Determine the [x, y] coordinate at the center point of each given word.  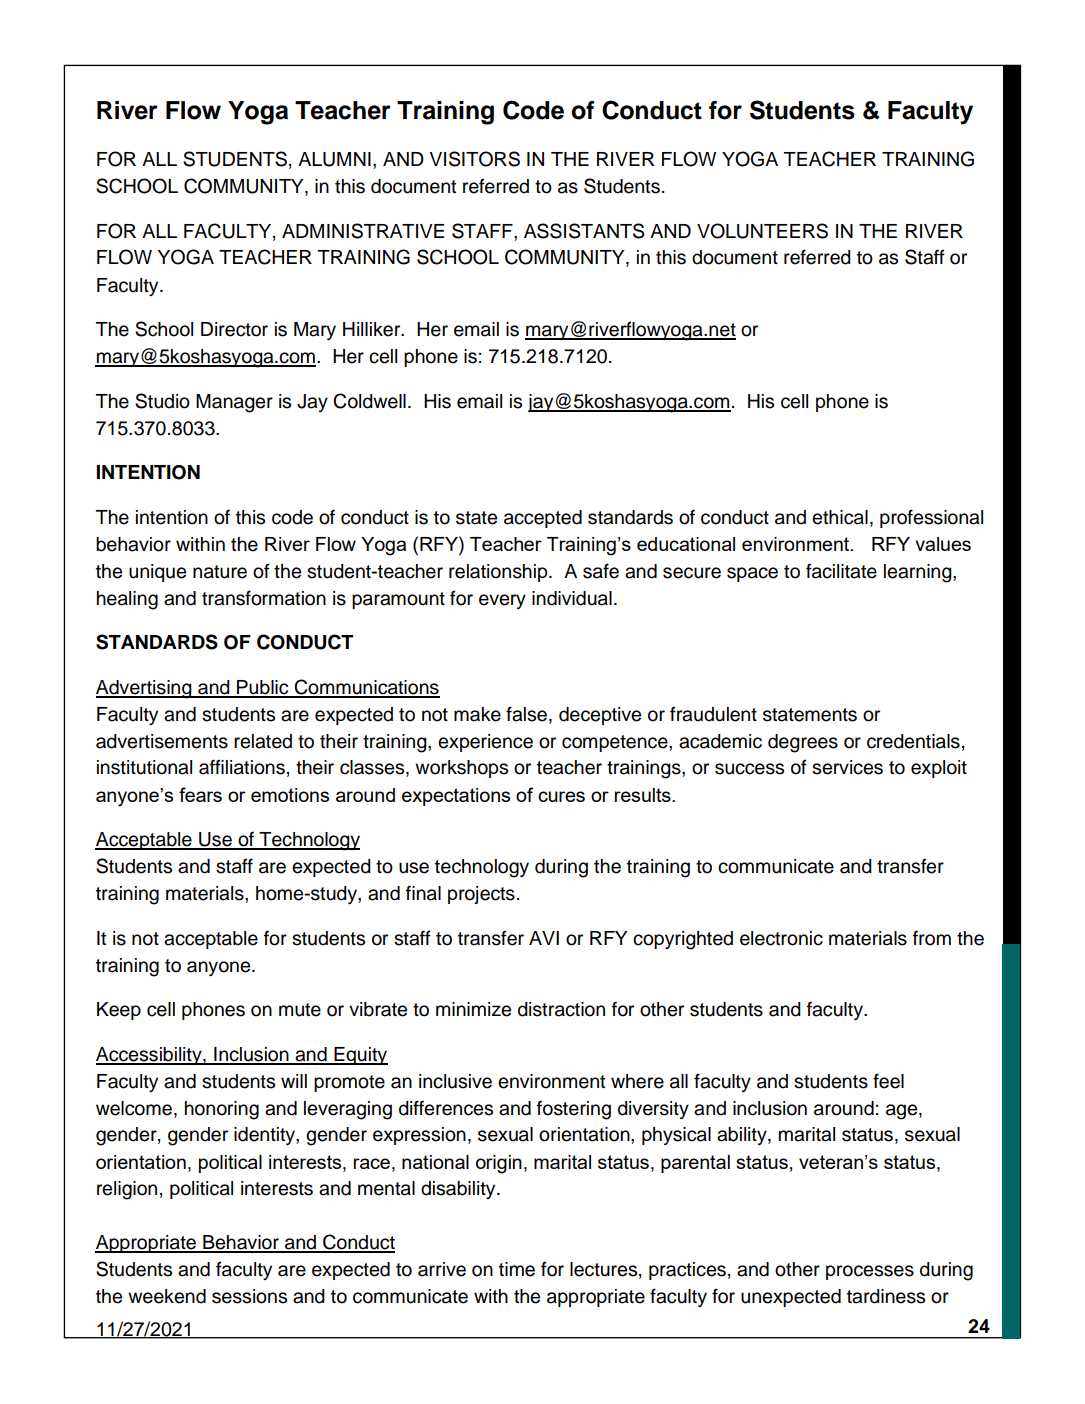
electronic [781, 938]
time [517, 1269]
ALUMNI [334, 159]
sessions [249, 1296]
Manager [234, 403]
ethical [840, 517]
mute [300, 1010]
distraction [561, 1009]
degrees [803, 743]
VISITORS [474, 159]
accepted [543, 519]
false [526, 714]
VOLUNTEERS [762, 231]
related [263, 741]
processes [870, 1272]
